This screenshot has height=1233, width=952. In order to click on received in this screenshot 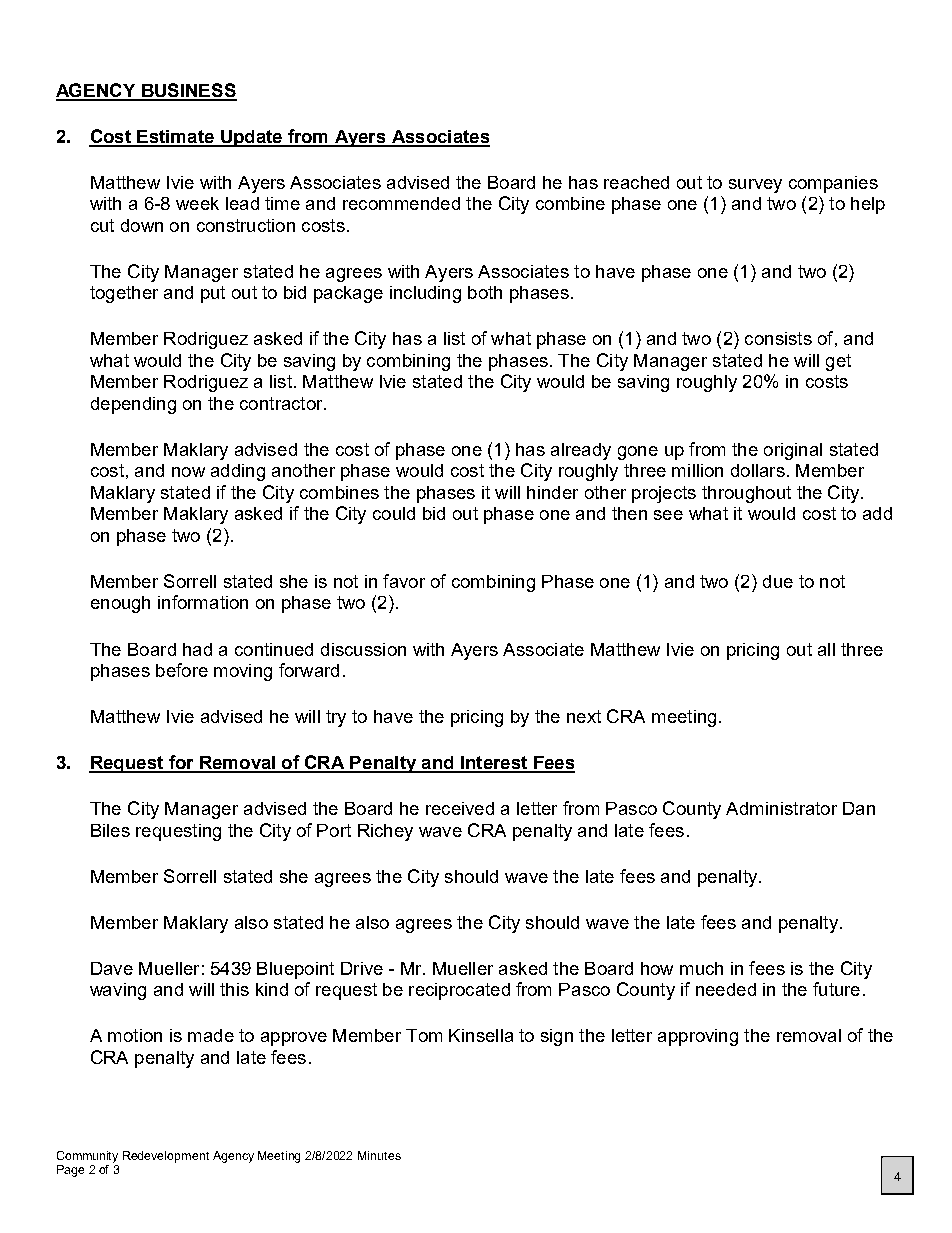, I will do `click(460, 808)`.
